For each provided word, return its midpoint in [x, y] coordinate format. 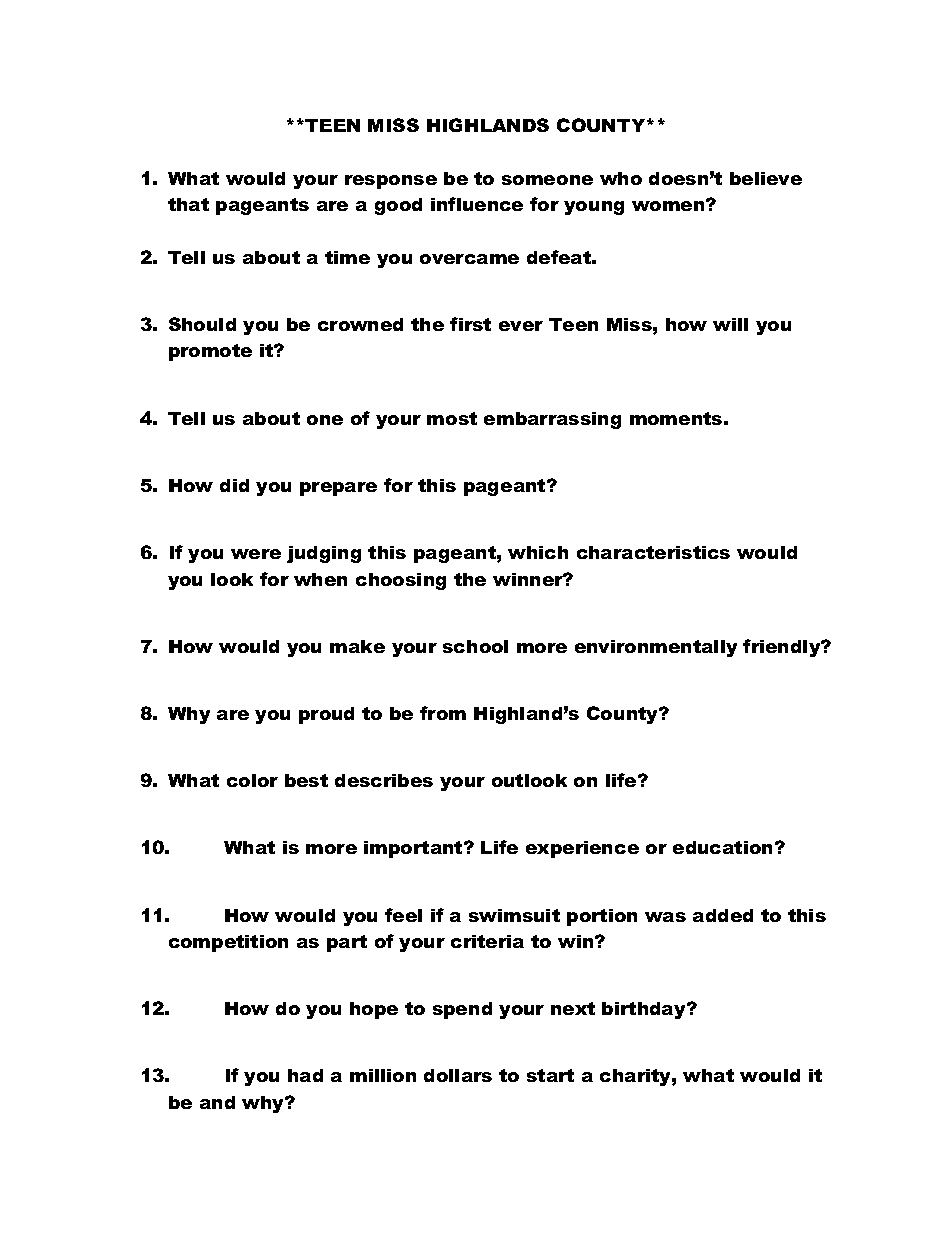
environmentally [656, 648]
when [320, 579]
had [305, 1075]
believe [766, 178]
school [475, 646]
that [188, 204]
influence [477, 204]
